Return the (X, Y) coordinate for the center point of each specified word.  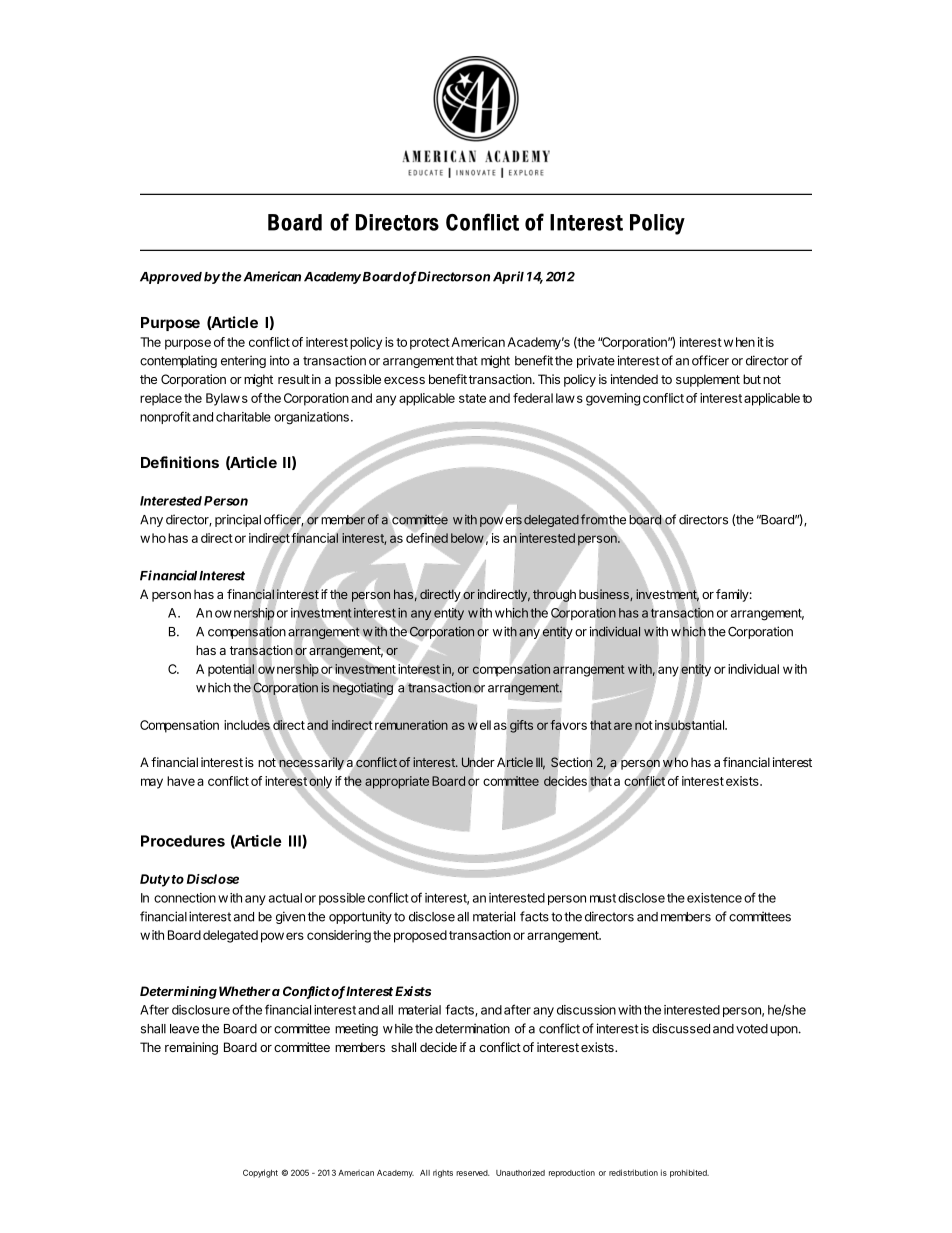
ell (485, 725)
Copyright (260, 1173)
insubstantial (690, 725)
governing (613, 399)
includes (247, 725)
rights (443, 1174)
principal (238, 520)
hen (745, 342)
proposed (420, 936)
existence (714, 898)
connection (185, 898)
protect (430, 344)
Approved (171, 278)
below (468, 539)
